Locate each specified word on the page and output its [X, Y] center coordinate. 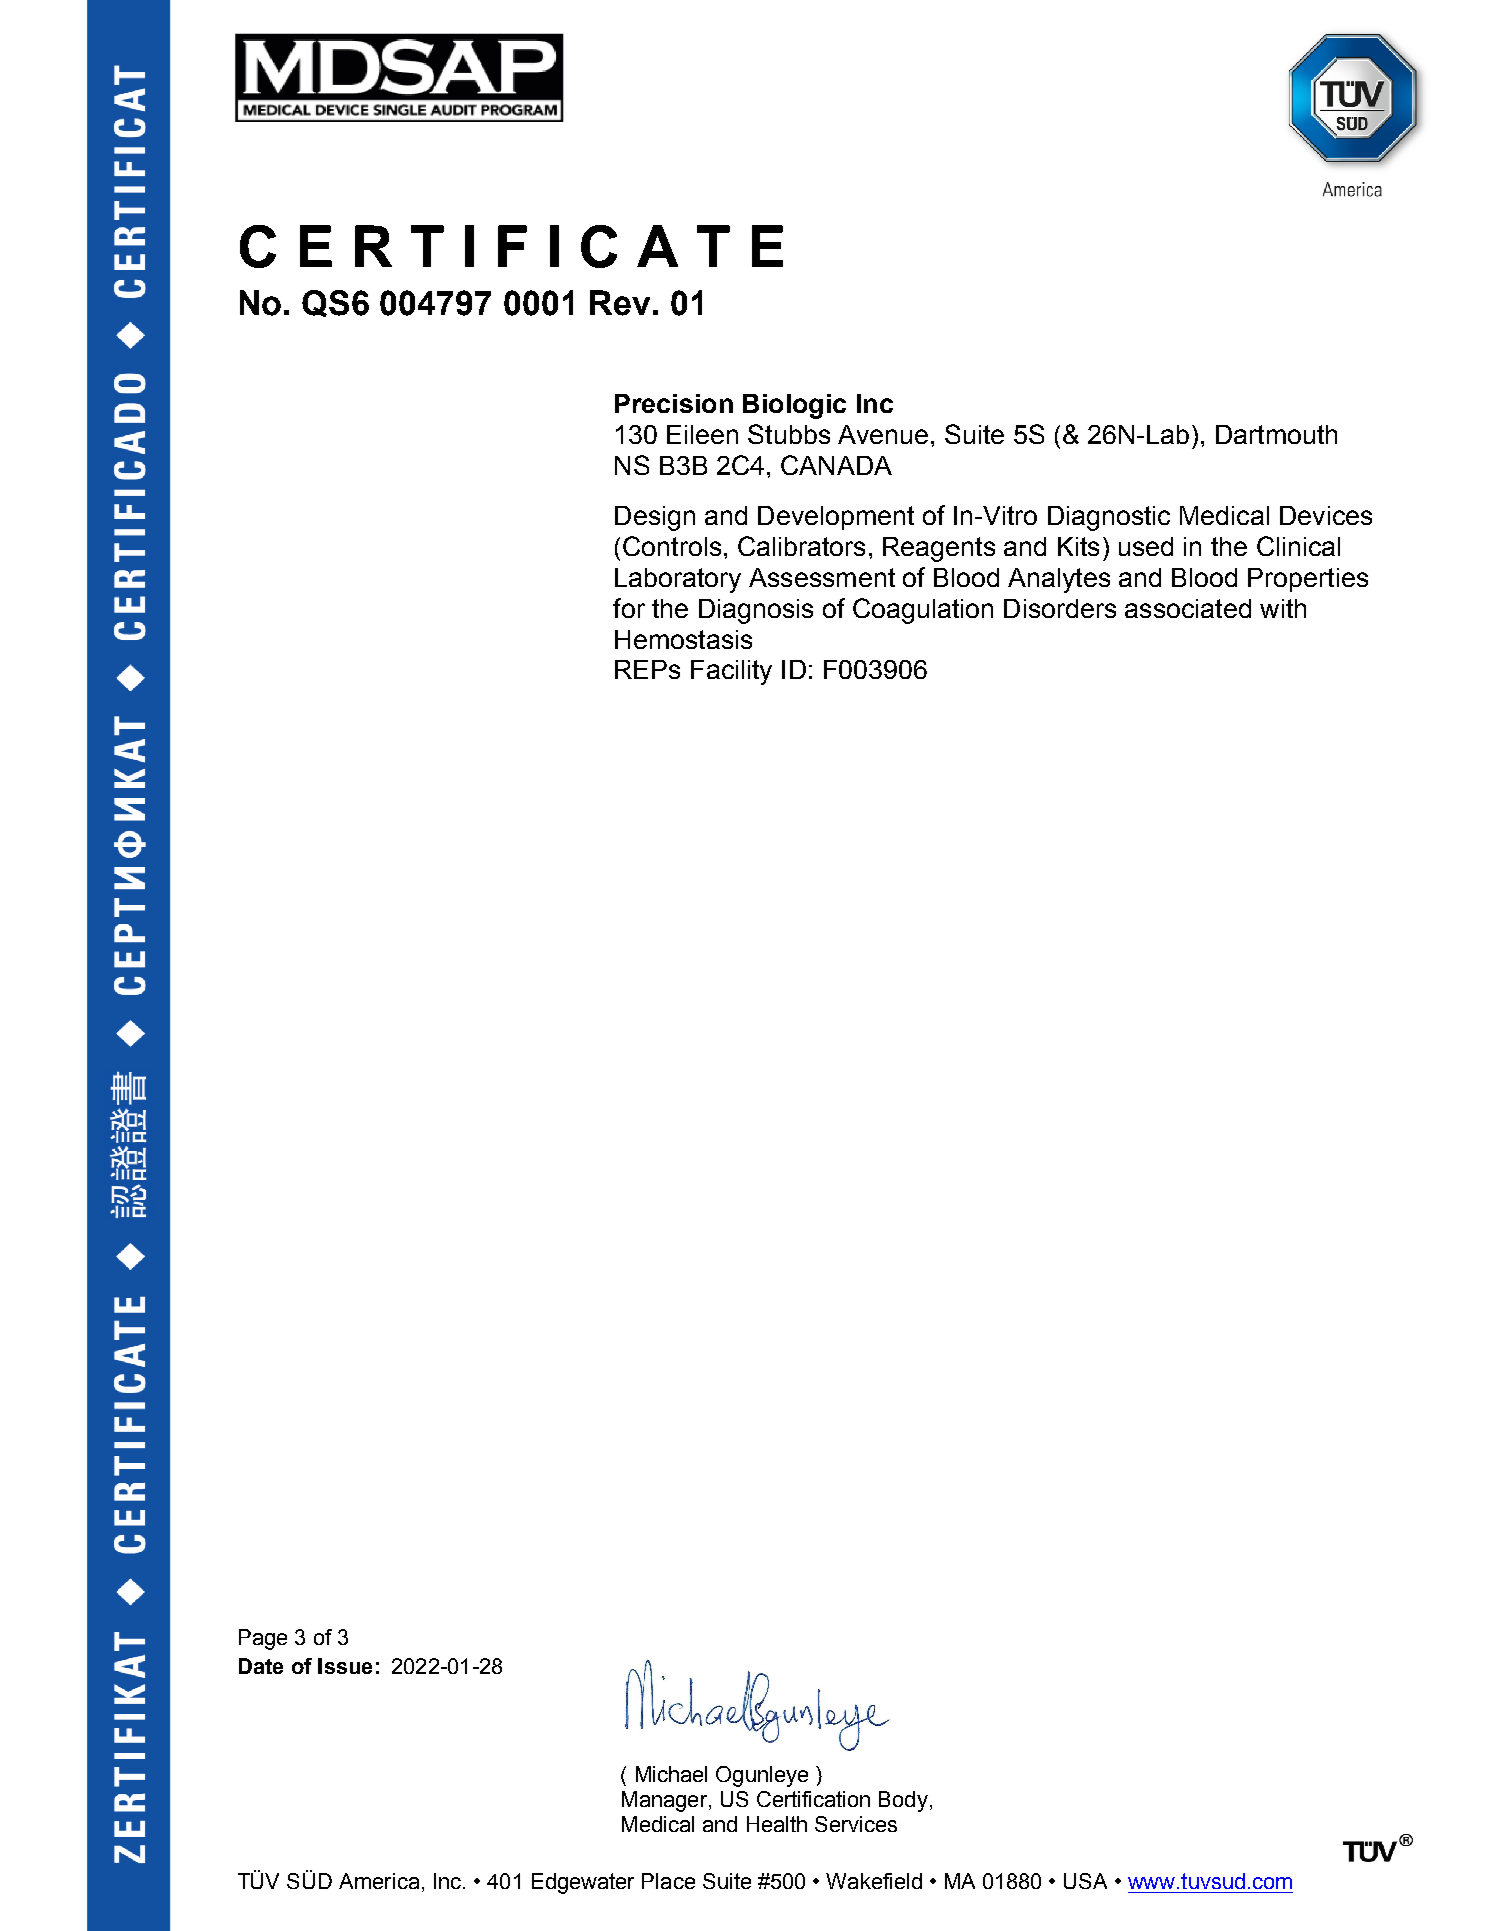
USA [1085, 1881]
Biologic [794, 406]
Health [777, 1824]
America [379, 1881]
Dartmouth [1276, 434]
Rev [620, 303]
